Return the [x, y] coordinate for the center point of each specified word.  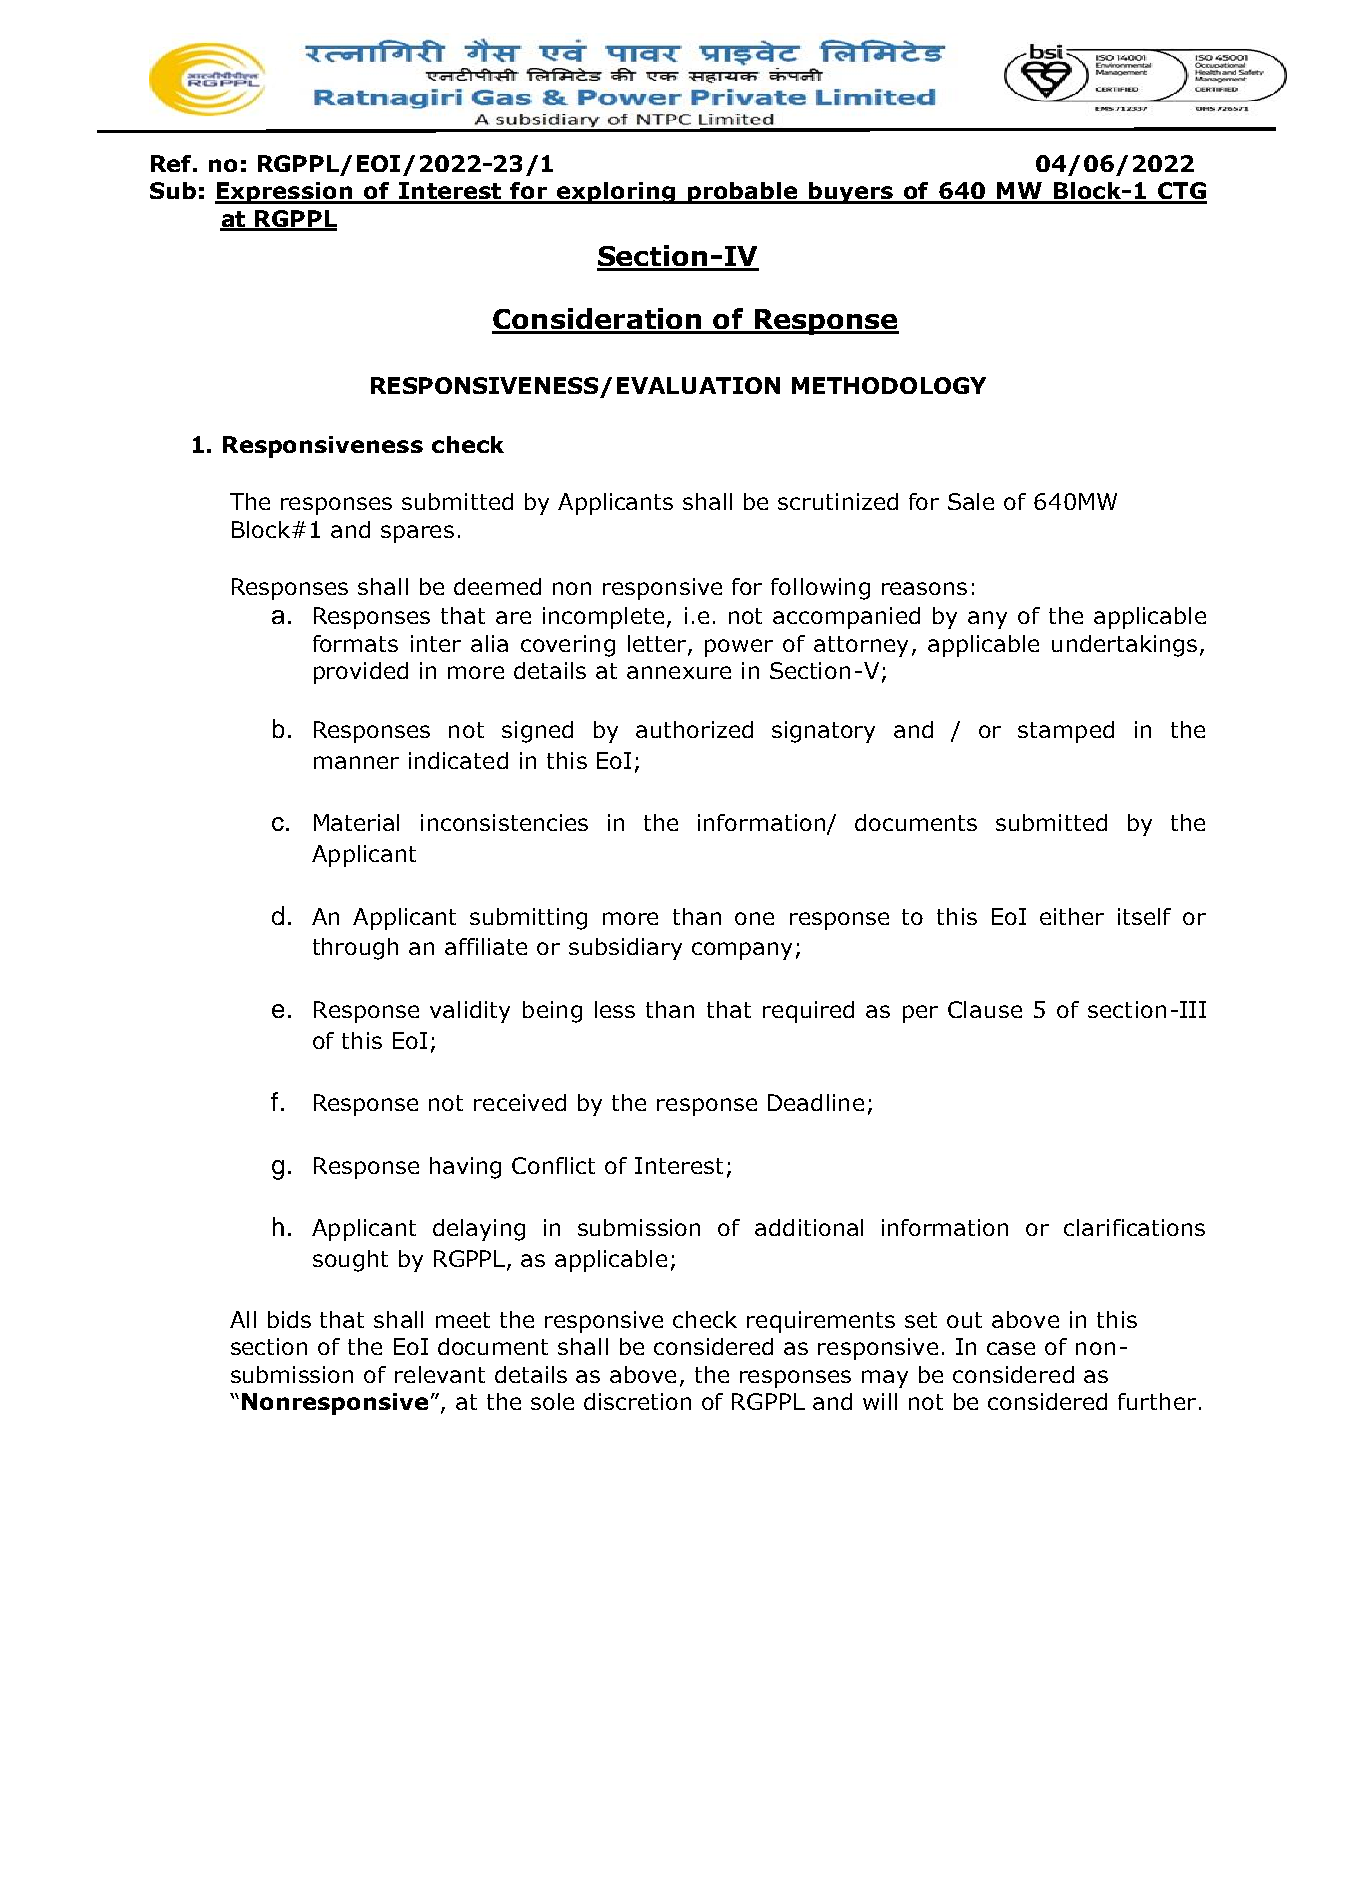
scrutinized [838, 501]
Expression [285, 193]
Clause [985, 1009]
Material [356, 822]
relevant [440, 1374]
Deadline [816, 1102]
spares [417, 534]
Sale [971, 501]
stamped [1066, 732]
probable [742, 193]
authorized [694, 729]
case [1011, 1348]
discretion [637, 1401]
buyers [851, 193]
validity [470, 1012]
